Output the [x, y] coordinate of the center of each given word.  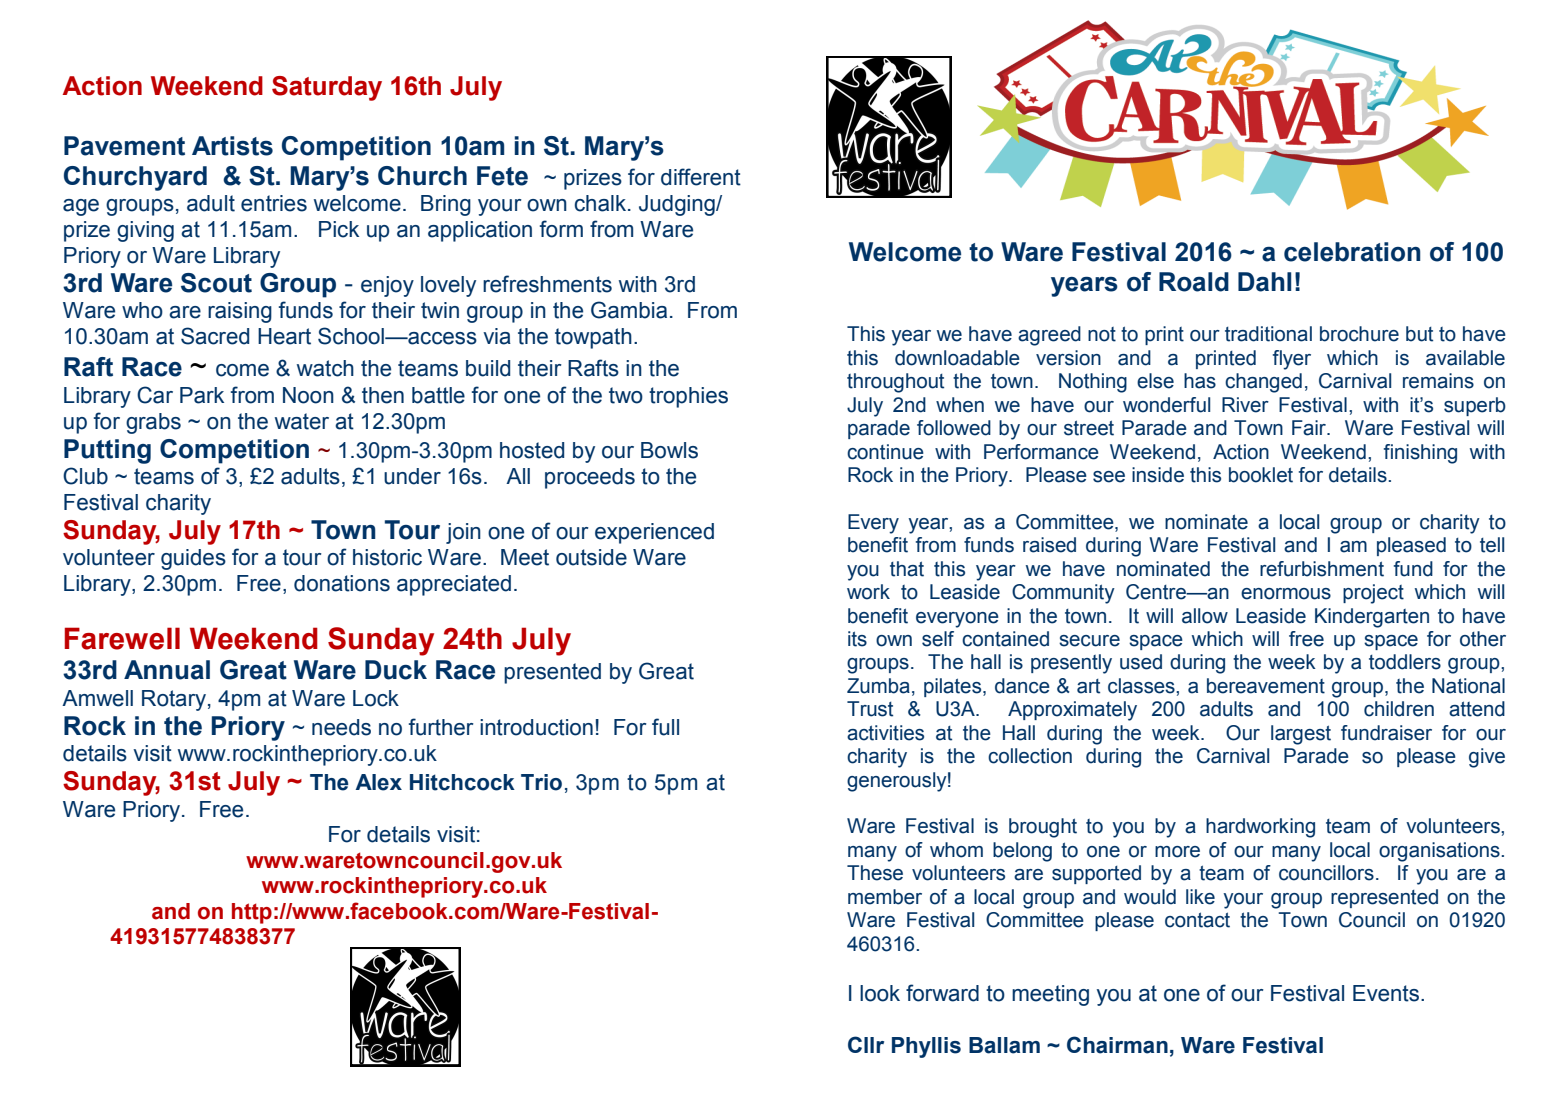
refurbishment [1322, 569]
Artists [232, 146]
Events [1387, 993]
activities [885, 733]
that [907, 569]
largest [1301, 735]
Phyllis [926, 1047]
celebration [1352, 252]
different [701, 177]
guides [193, 559]
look [880, 993]
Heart [284, 336]
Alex [378, 782]
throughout [895, 383]
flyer [1292, 360]
